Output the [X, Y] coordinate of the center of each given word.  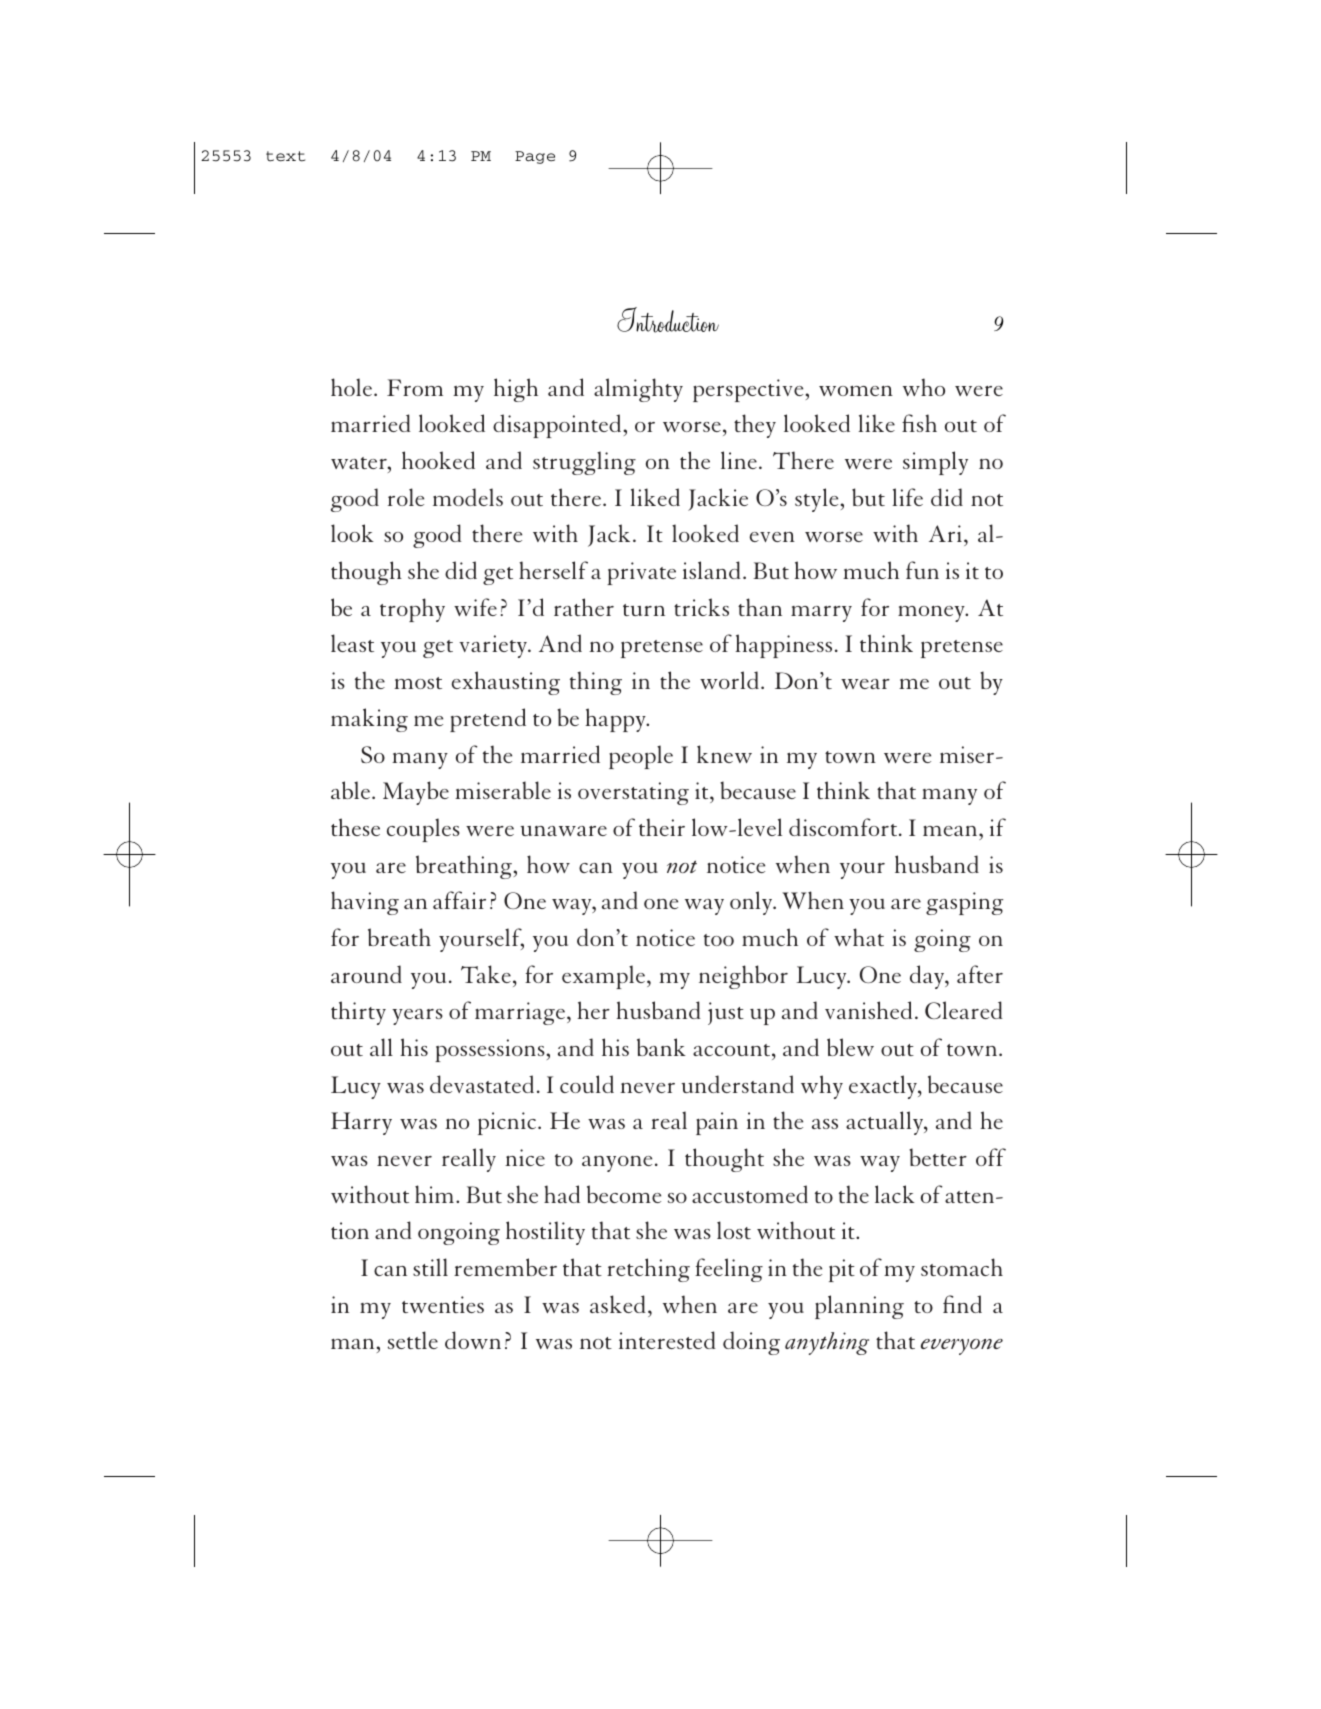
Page [535, 157]
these [355, 827]
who [924, 387]
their [662, 827]
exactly [884, 1087]
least [352, 643]
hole [353, 387]
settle [413, 1340]
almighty [638, 390]
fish [919, 423]
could [587, 1084]
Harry [361, 1123]
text [285, 156]
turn [644, 610]
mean [951, 831]
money [932, 614]
